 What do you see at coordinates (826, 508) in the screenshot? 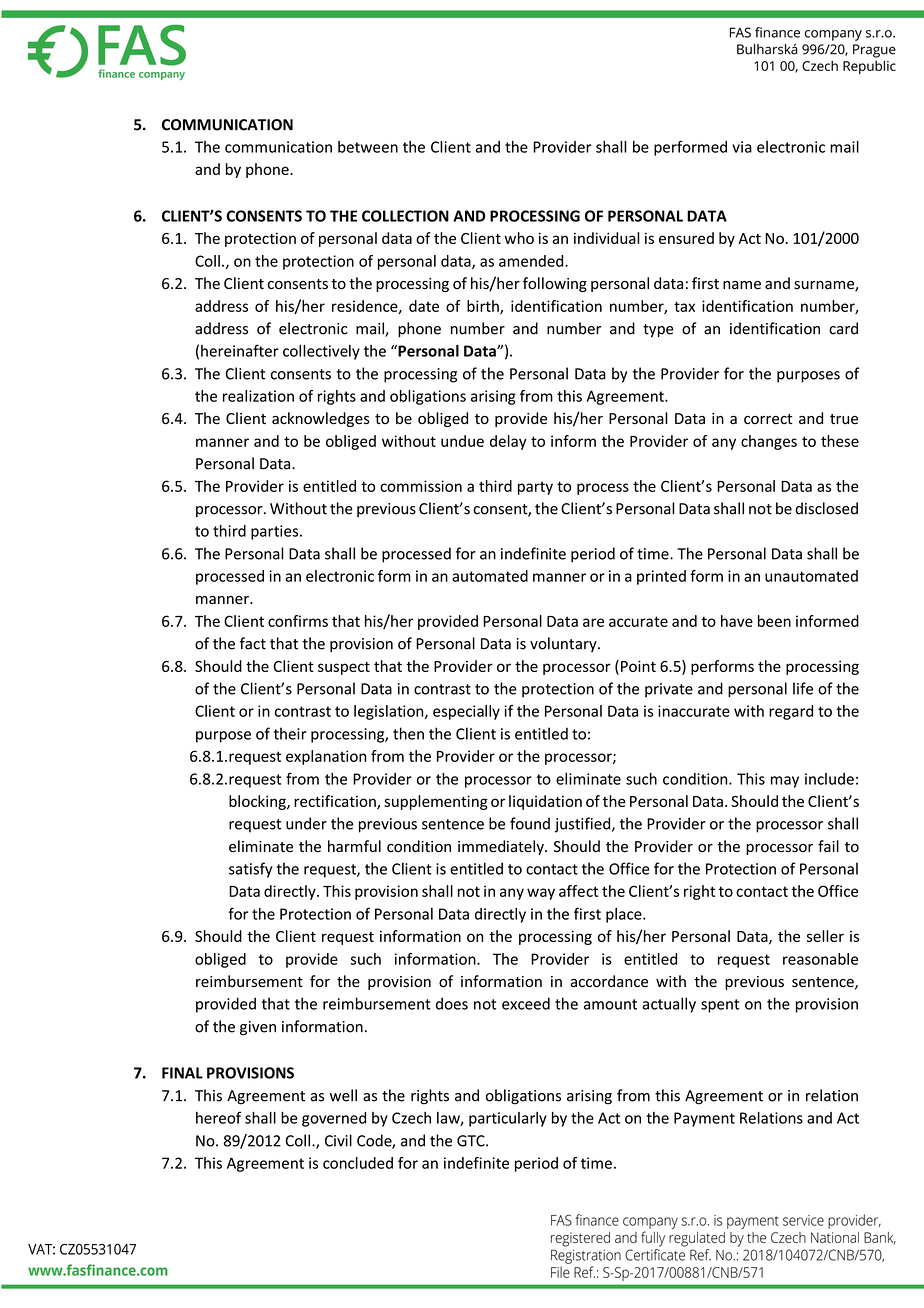
I see `disclosed` at bounding box center [826, 508].
